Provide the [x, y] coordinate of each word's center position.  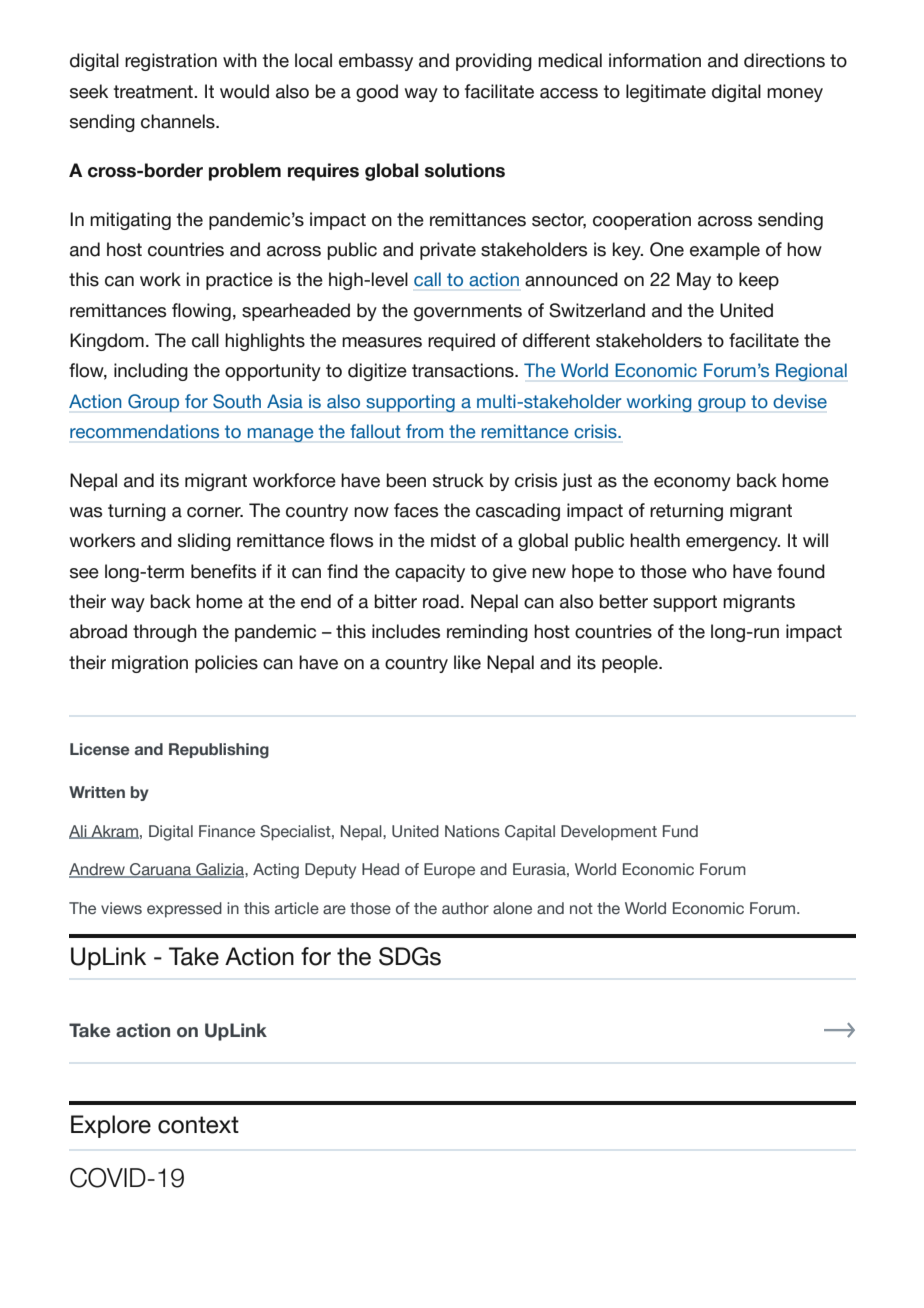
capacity [430, 573]
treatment [154, 92]
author [465, 908]
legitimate [666, 93]
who [709, 571]
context [198, 1125]
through [165, 633]
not [581, 908]
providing [494, 62]
